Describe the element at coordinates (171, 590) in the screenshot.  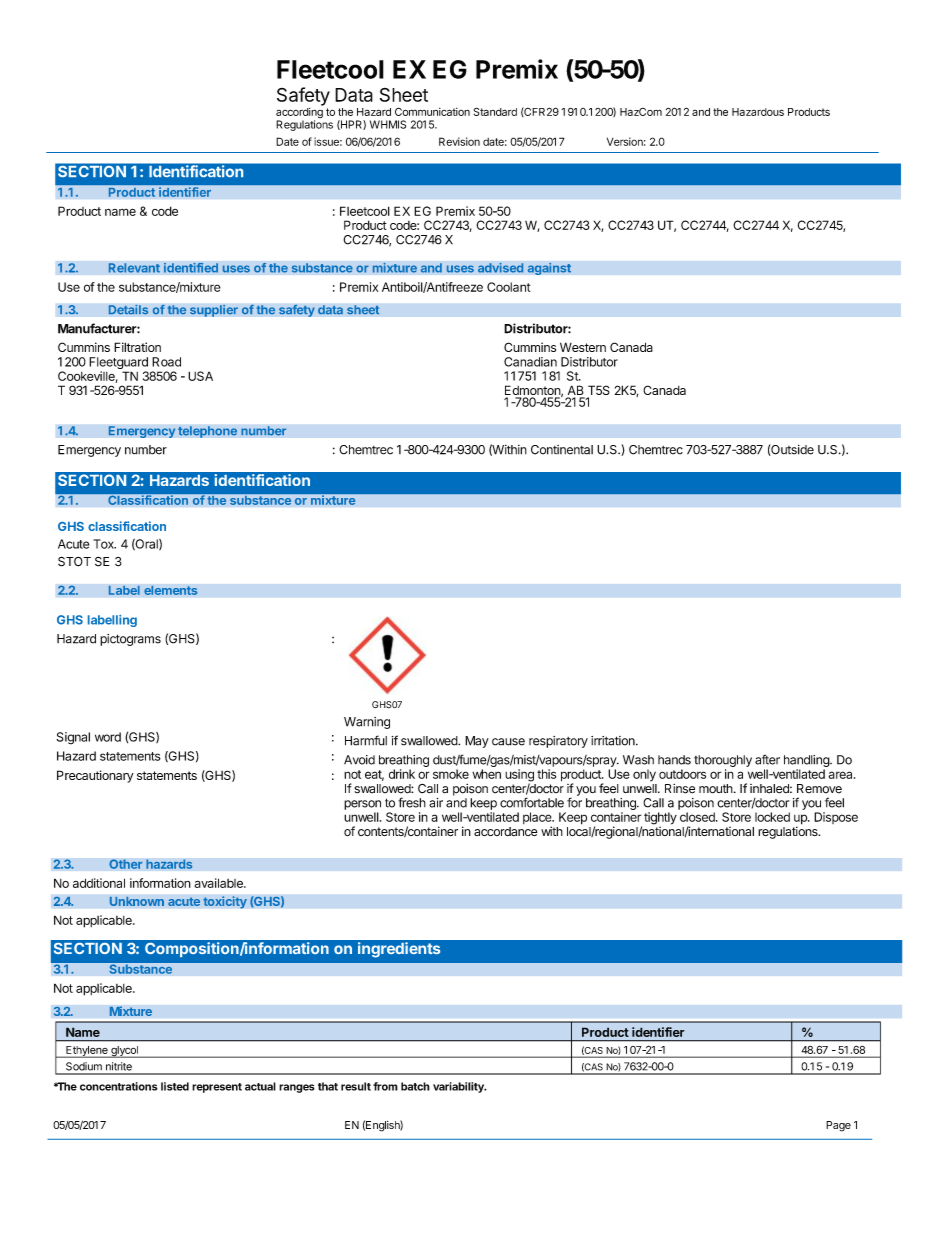
I see `elements` at that location.
